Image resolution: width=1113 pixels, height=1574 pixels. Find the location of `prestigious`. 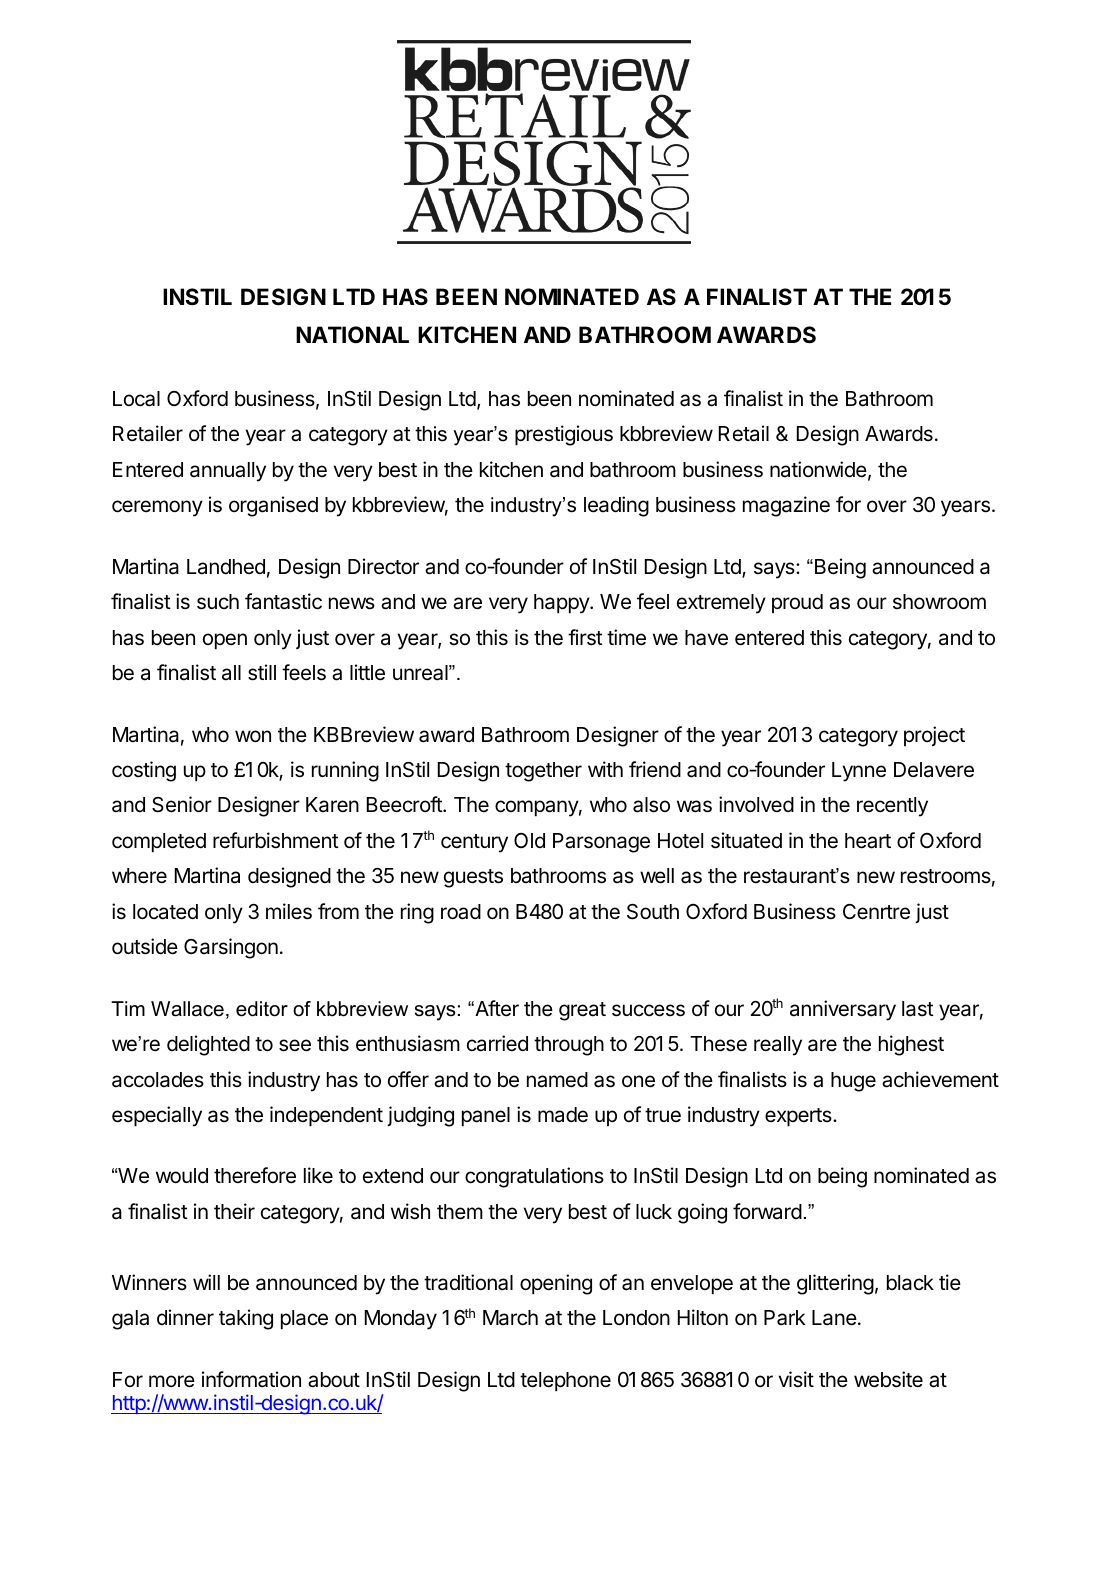

prestigious is located at coordinates (564, 435).
